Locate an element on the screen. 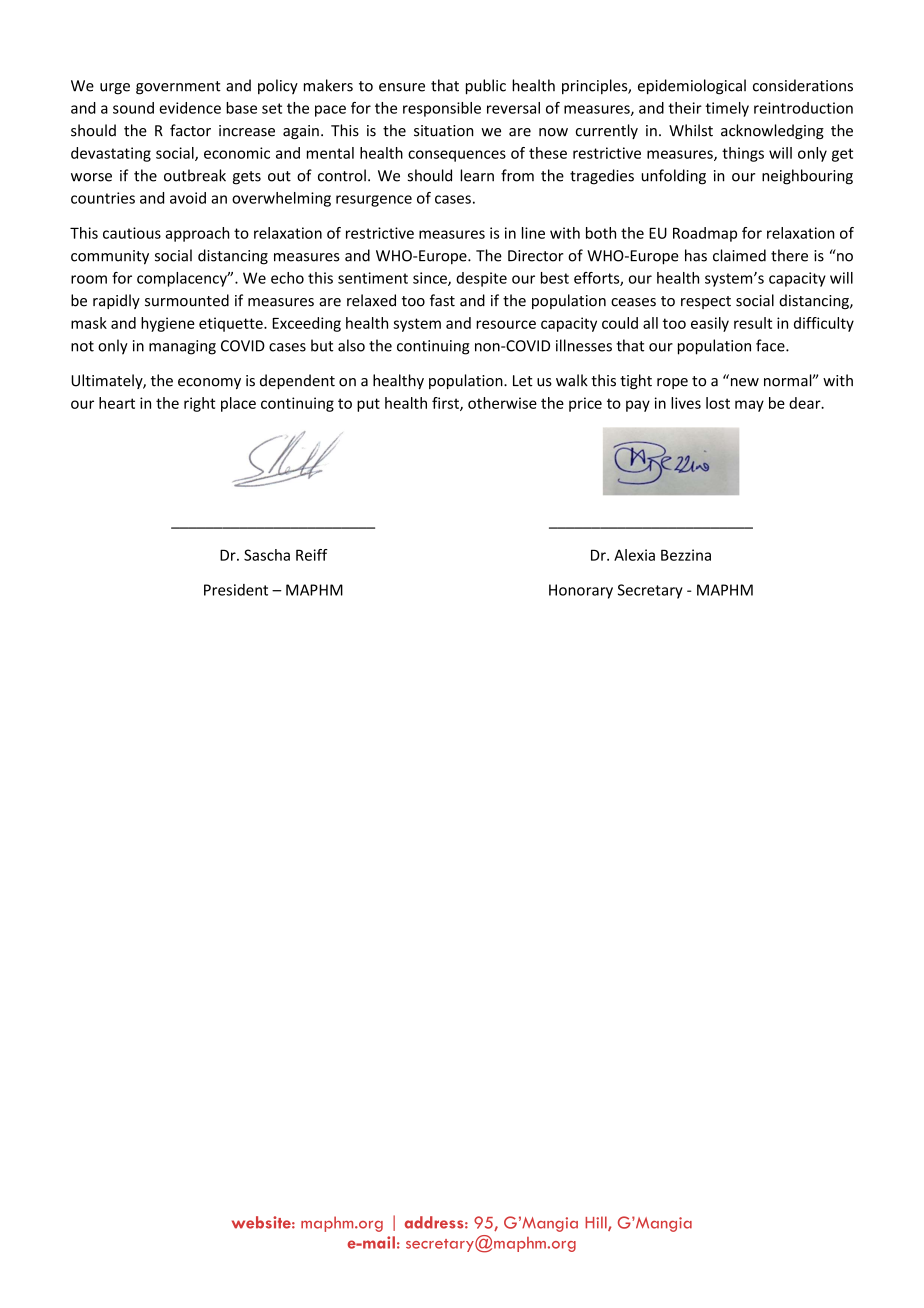  Alexia is located at coordinates (634, 555).
